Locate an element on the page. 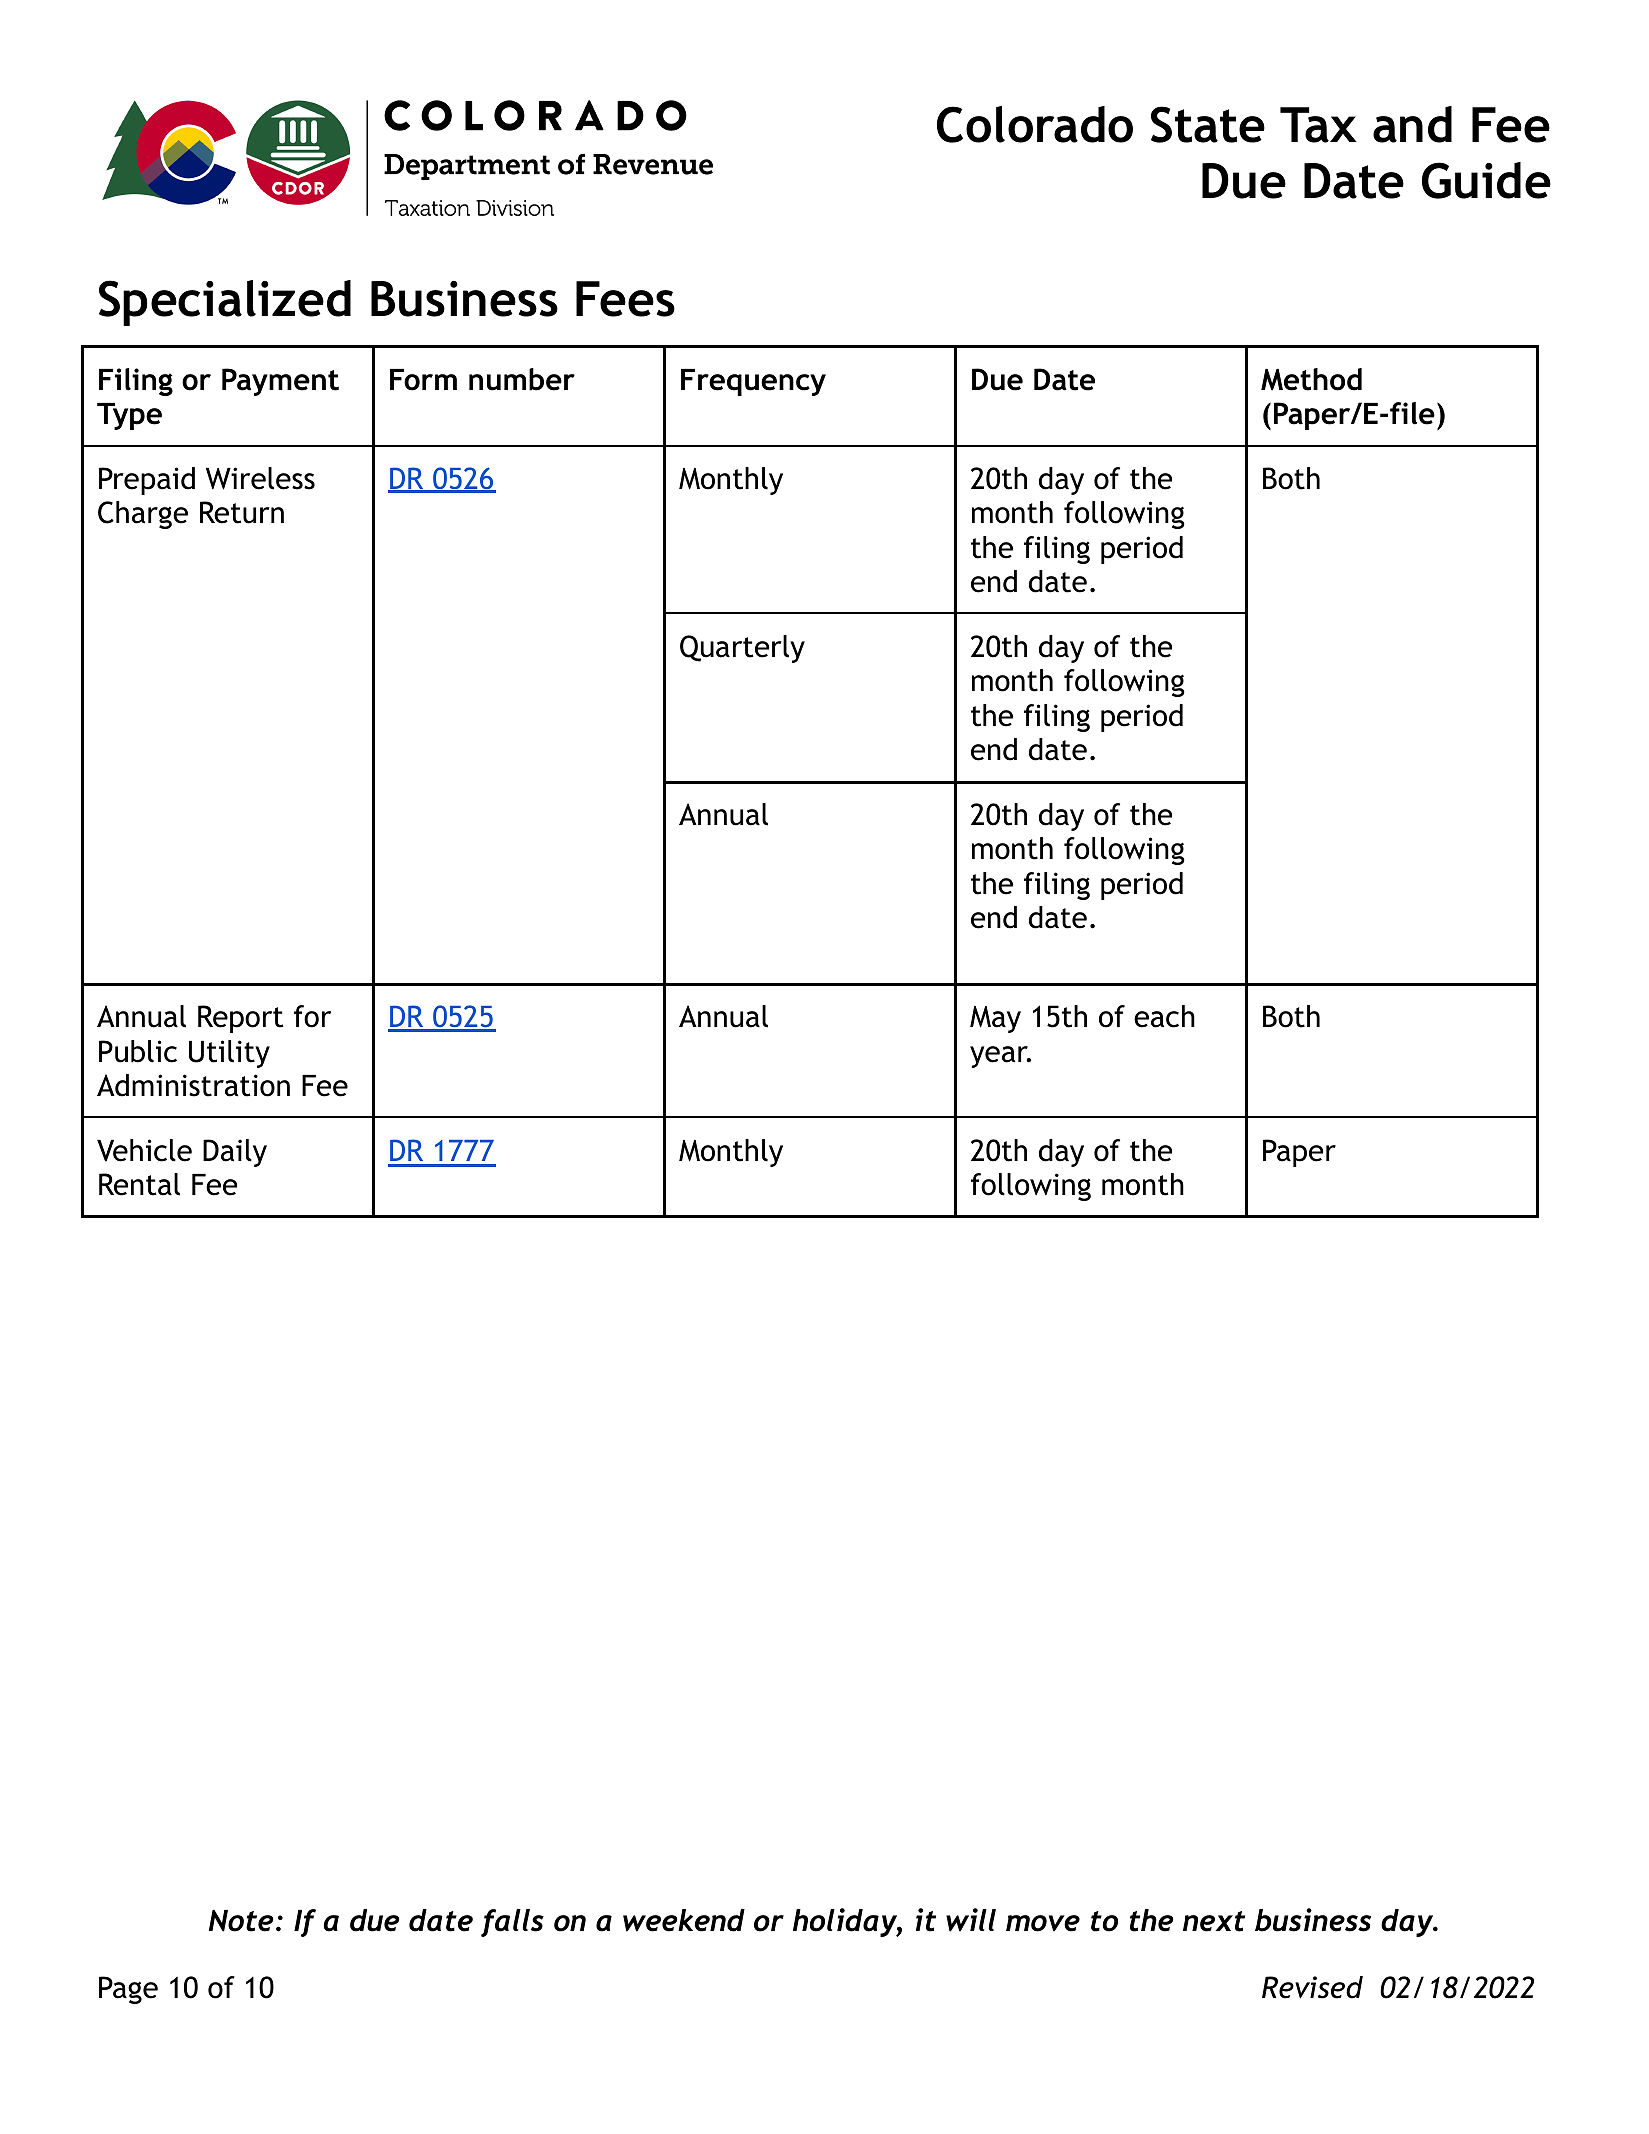  Note is located at coordinates (241, 1921).
